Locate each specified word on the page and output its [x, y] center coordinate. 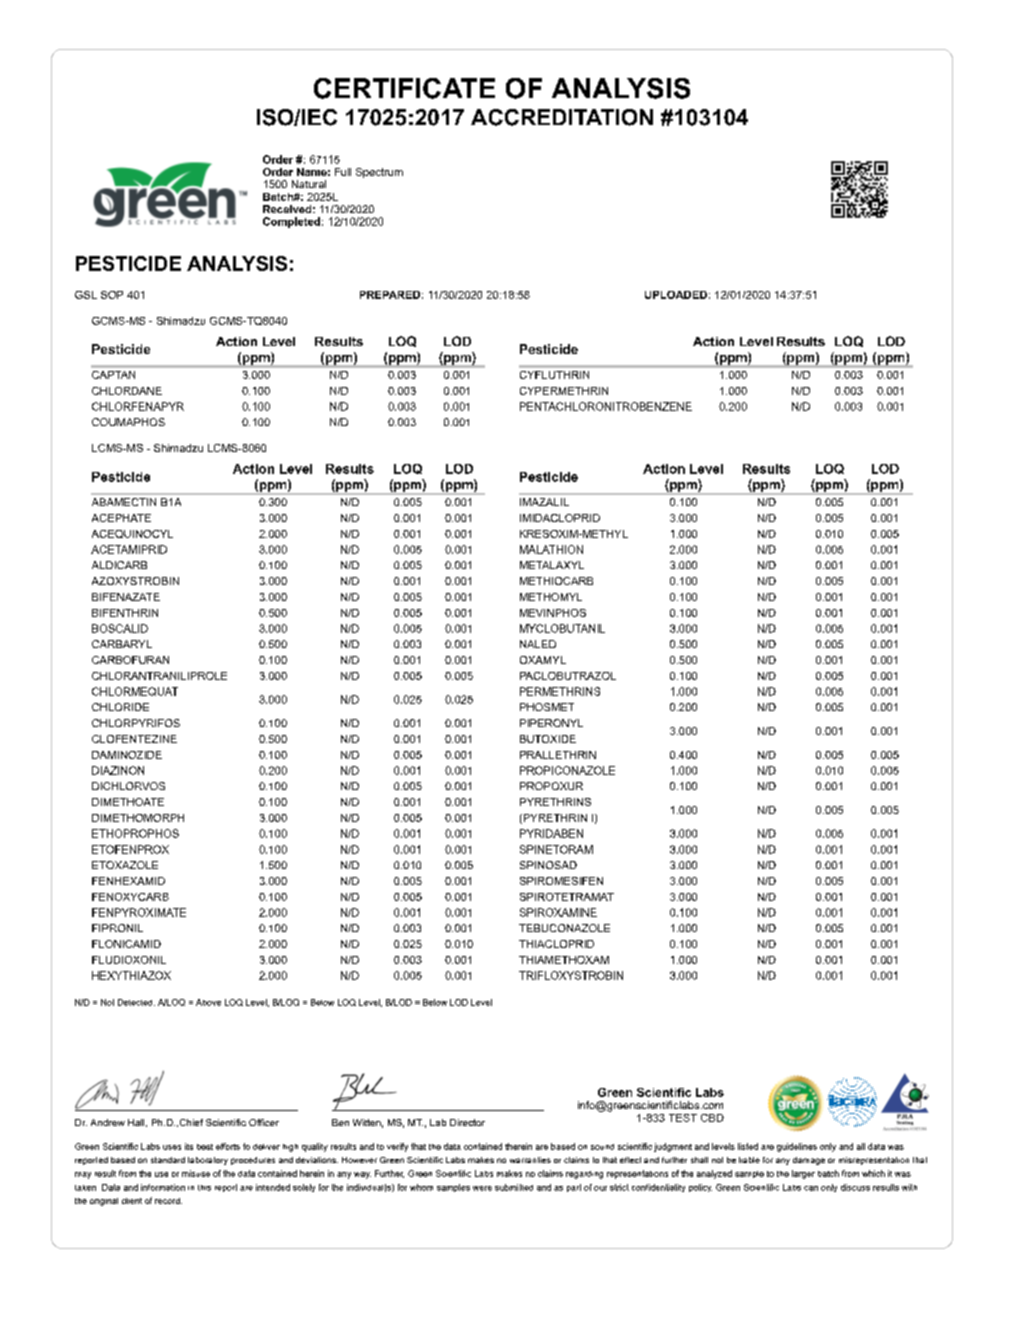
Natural [309, 184]
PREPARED [390, 295]
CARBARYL [122, 644]
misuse [196, 1173]
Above [208, 1002]
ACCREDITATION [562, 117]
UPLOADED [676, 295]
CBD [712, 1118]
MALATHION [551, 549]
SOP [112, 295]
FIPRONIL [117, 928]
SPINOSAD [548, 865]
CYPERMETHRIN [564, 391]
